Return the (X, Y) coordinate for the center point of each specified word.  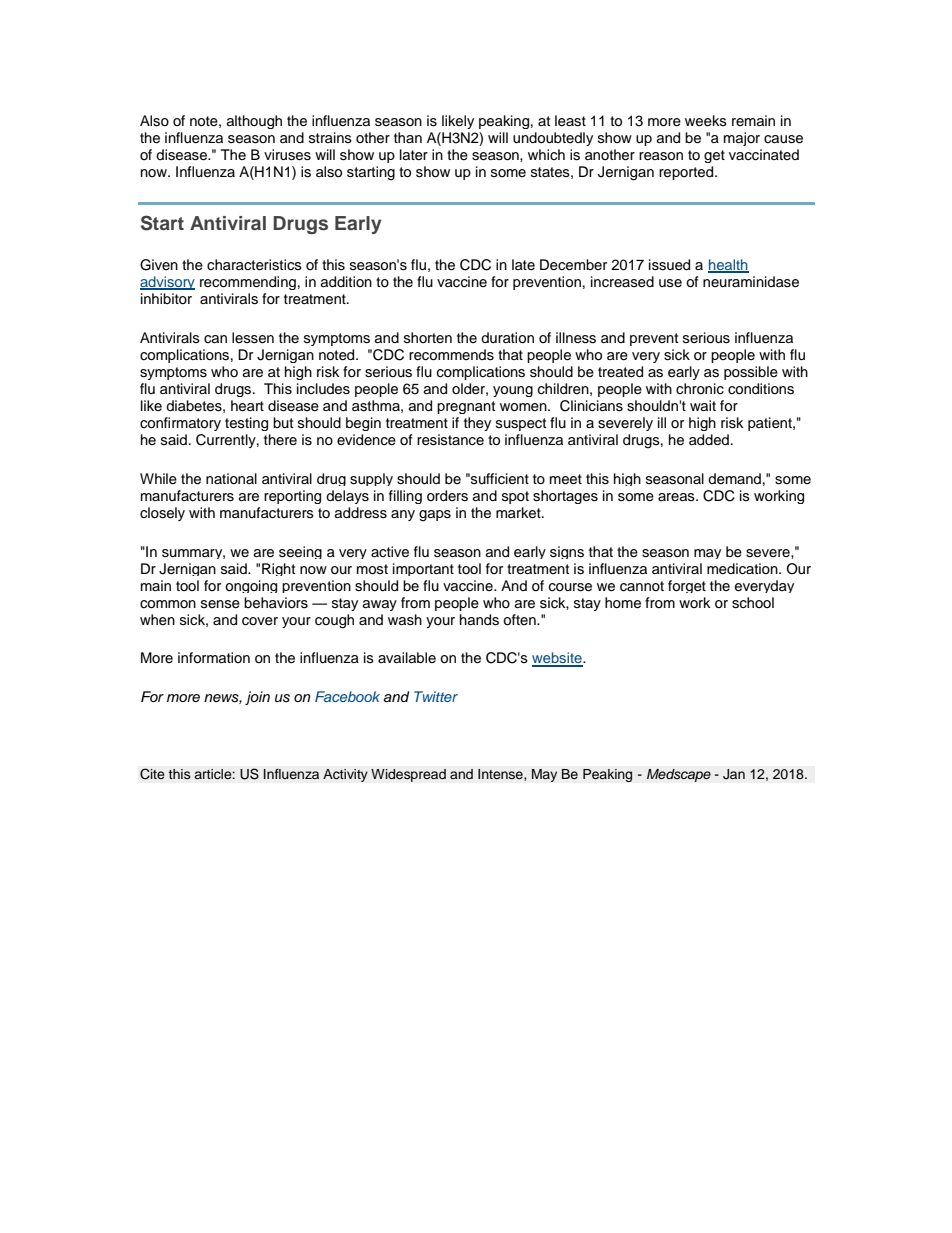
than (408, 137)
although (254, 122)
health (728, 266)
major (742, 139)
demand (734, 479)
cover (260, 621)
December (573, 265)
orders (447, 496)
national (231, 478)
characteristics (254, 265)
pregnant (466, 407)
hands (479, 620)
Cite (152, 774)
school (753, 603)
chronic (700, 389)
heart (247, 406)
